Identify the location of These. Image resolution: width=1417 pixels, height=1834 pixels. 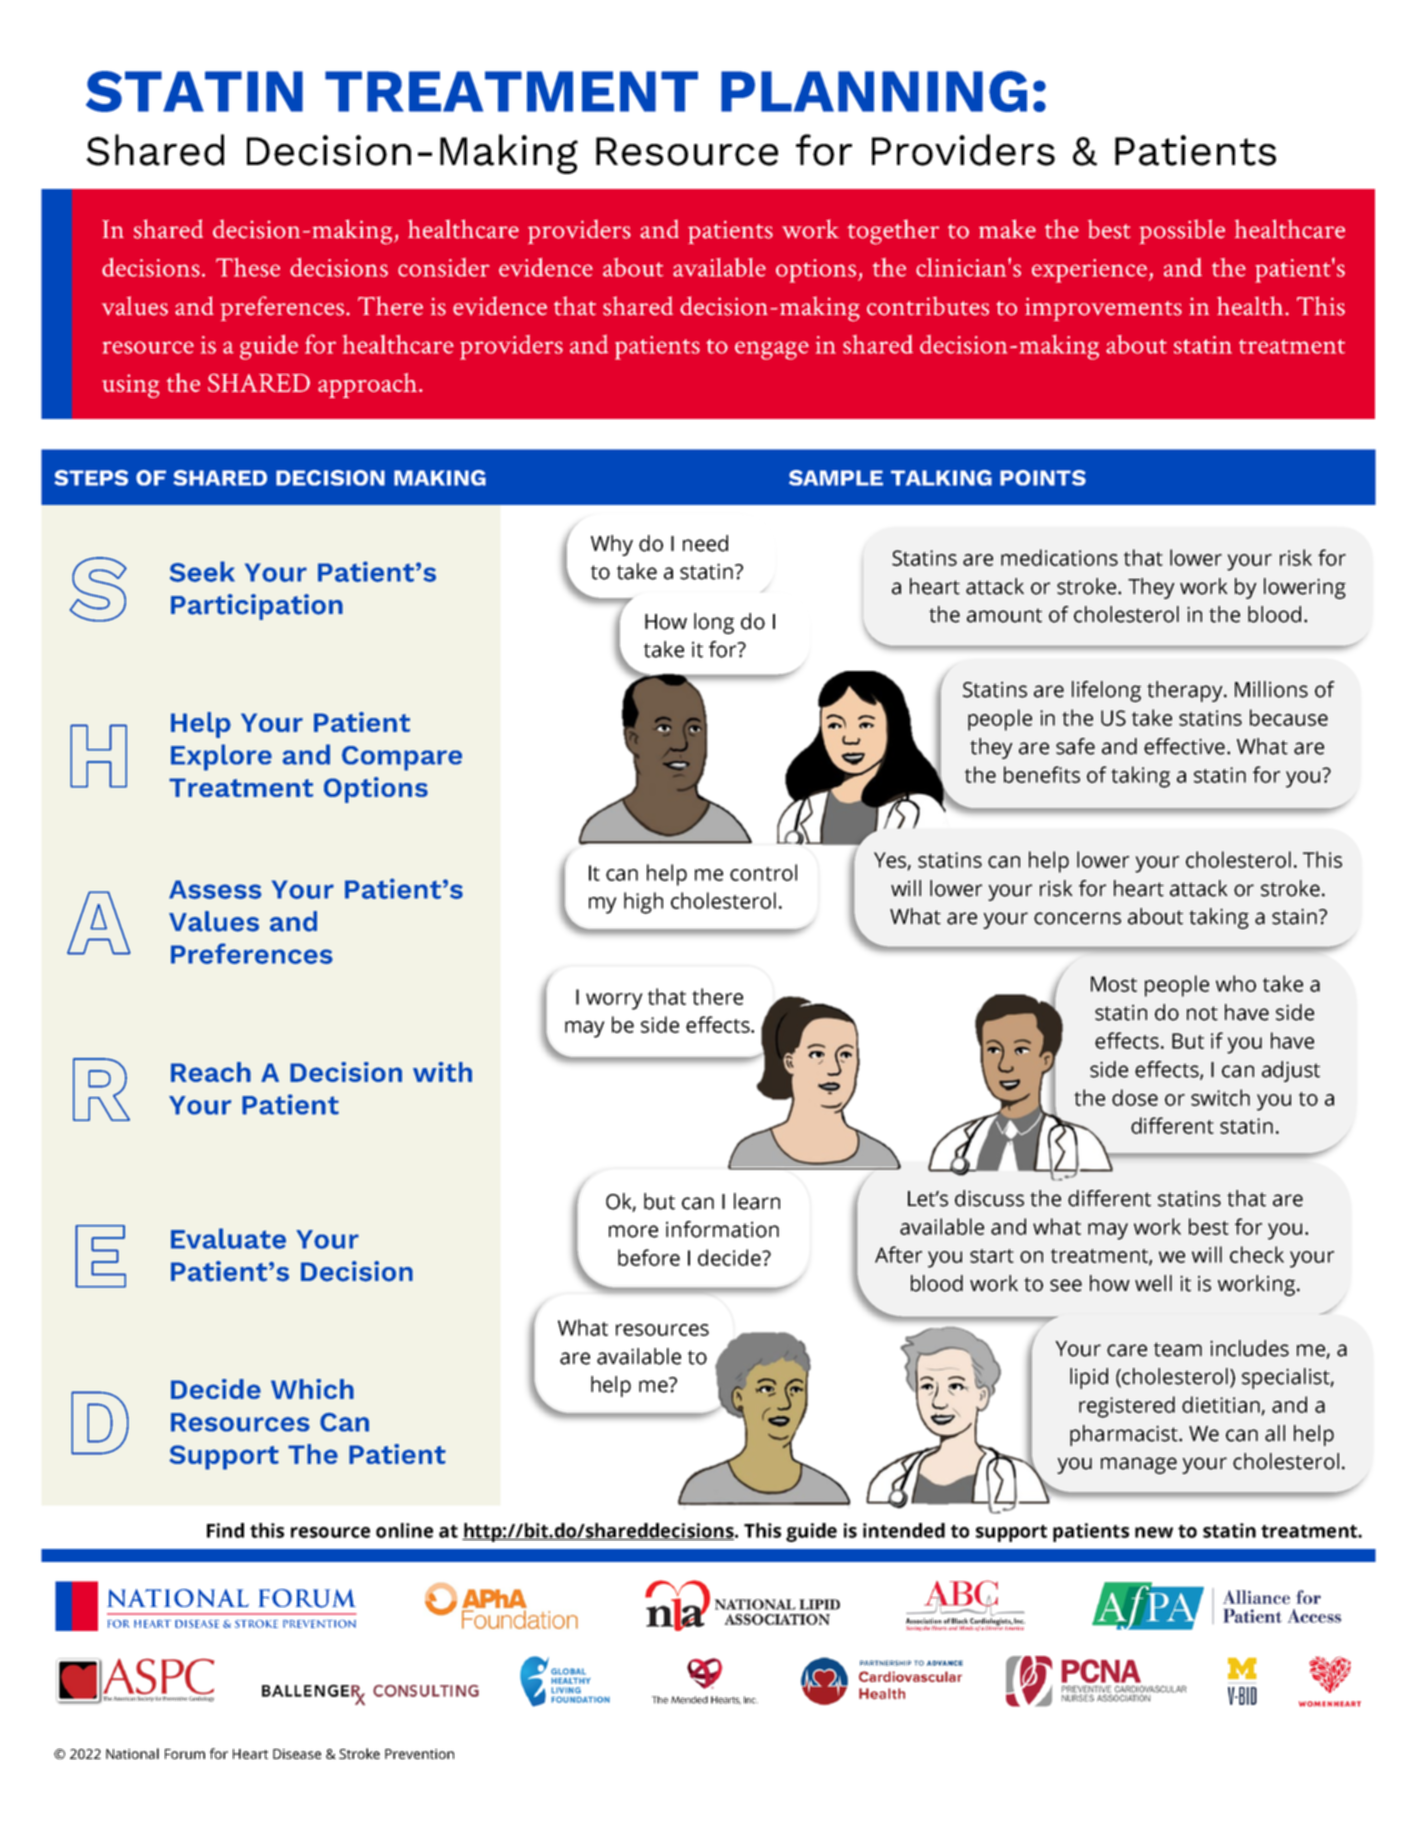
(248, 267).
